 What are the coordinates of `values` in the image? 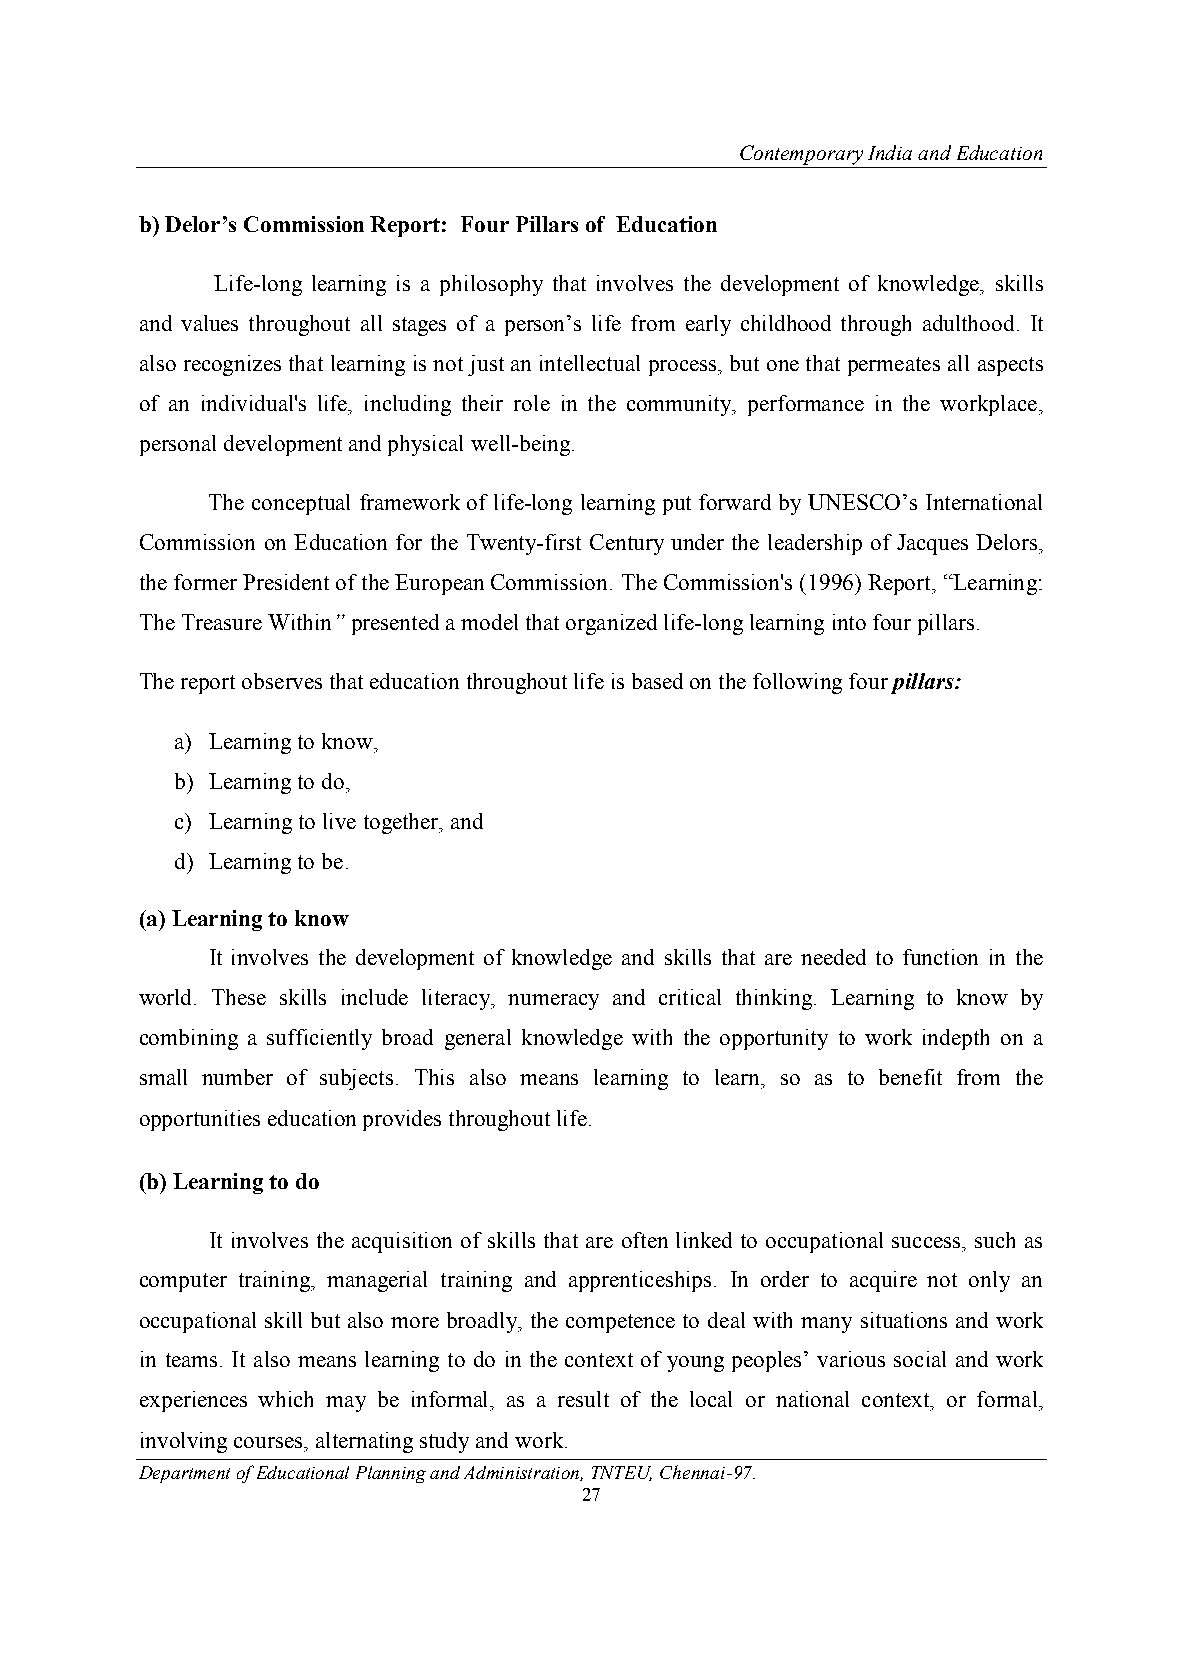 It's located at (209, 323).
